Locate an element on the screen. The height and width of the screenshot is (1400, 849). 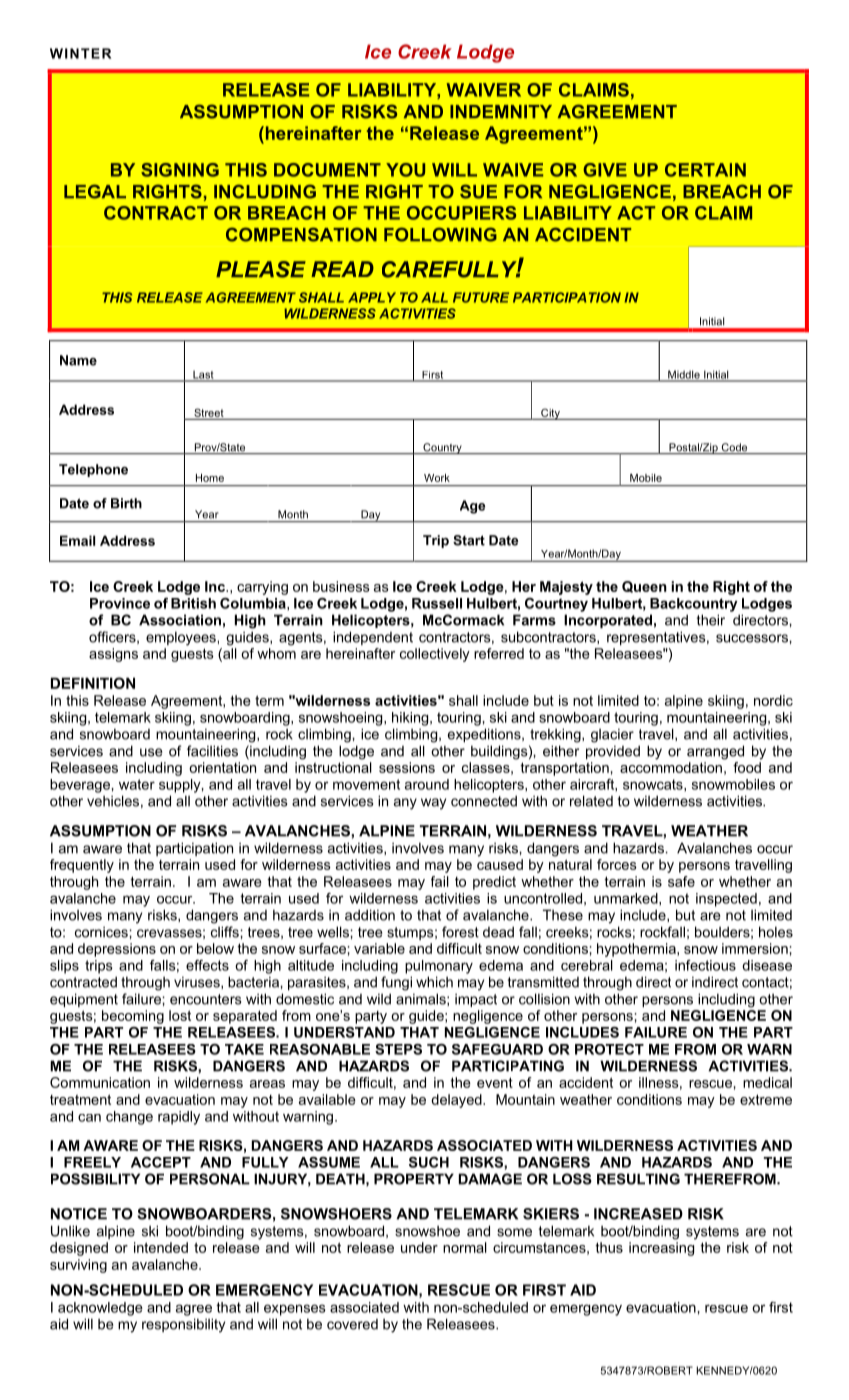
INDEMNITY is located at coordinates (501, 111).
